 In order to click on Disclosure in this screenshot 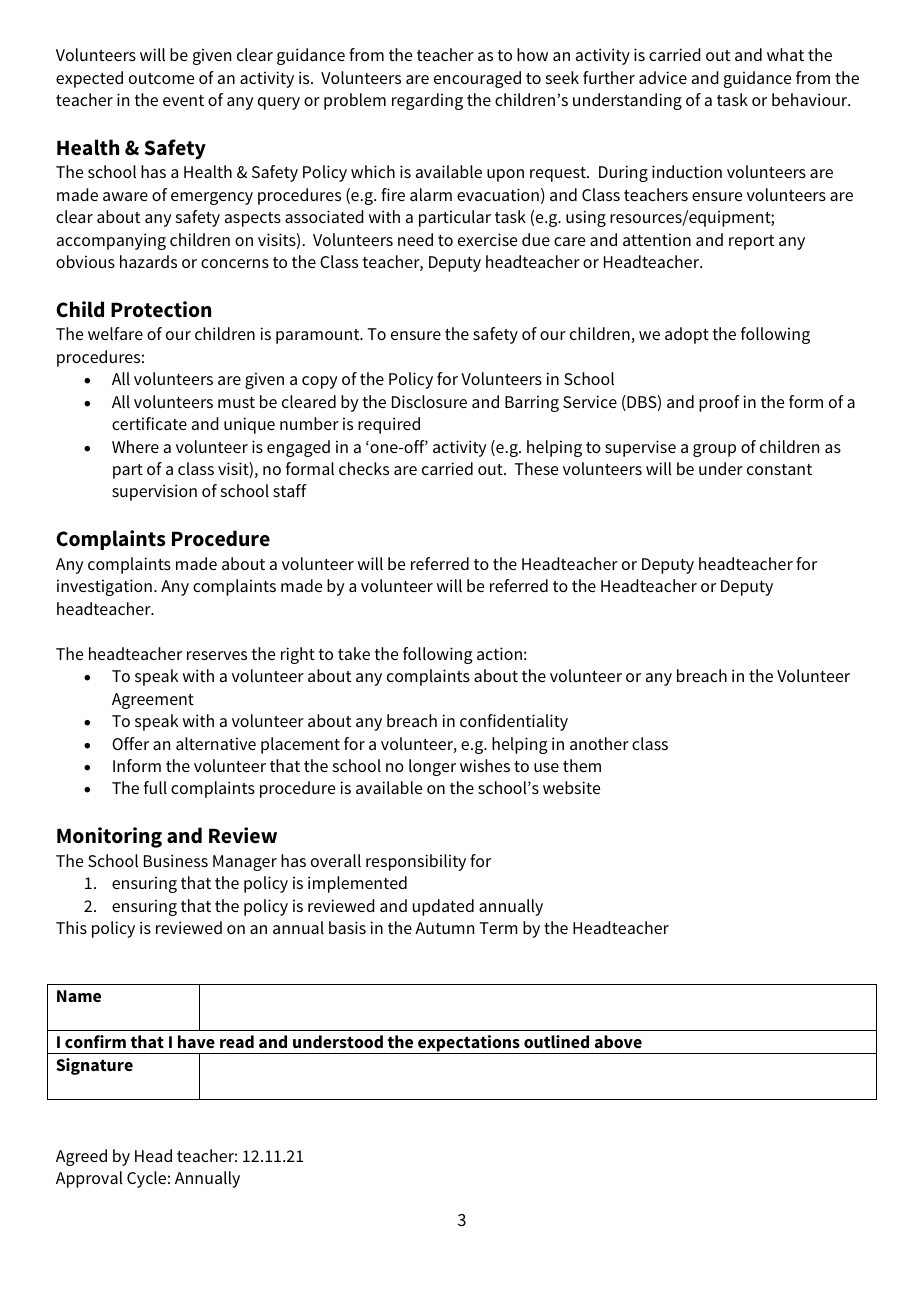, I will do `click(429, 401)`.
